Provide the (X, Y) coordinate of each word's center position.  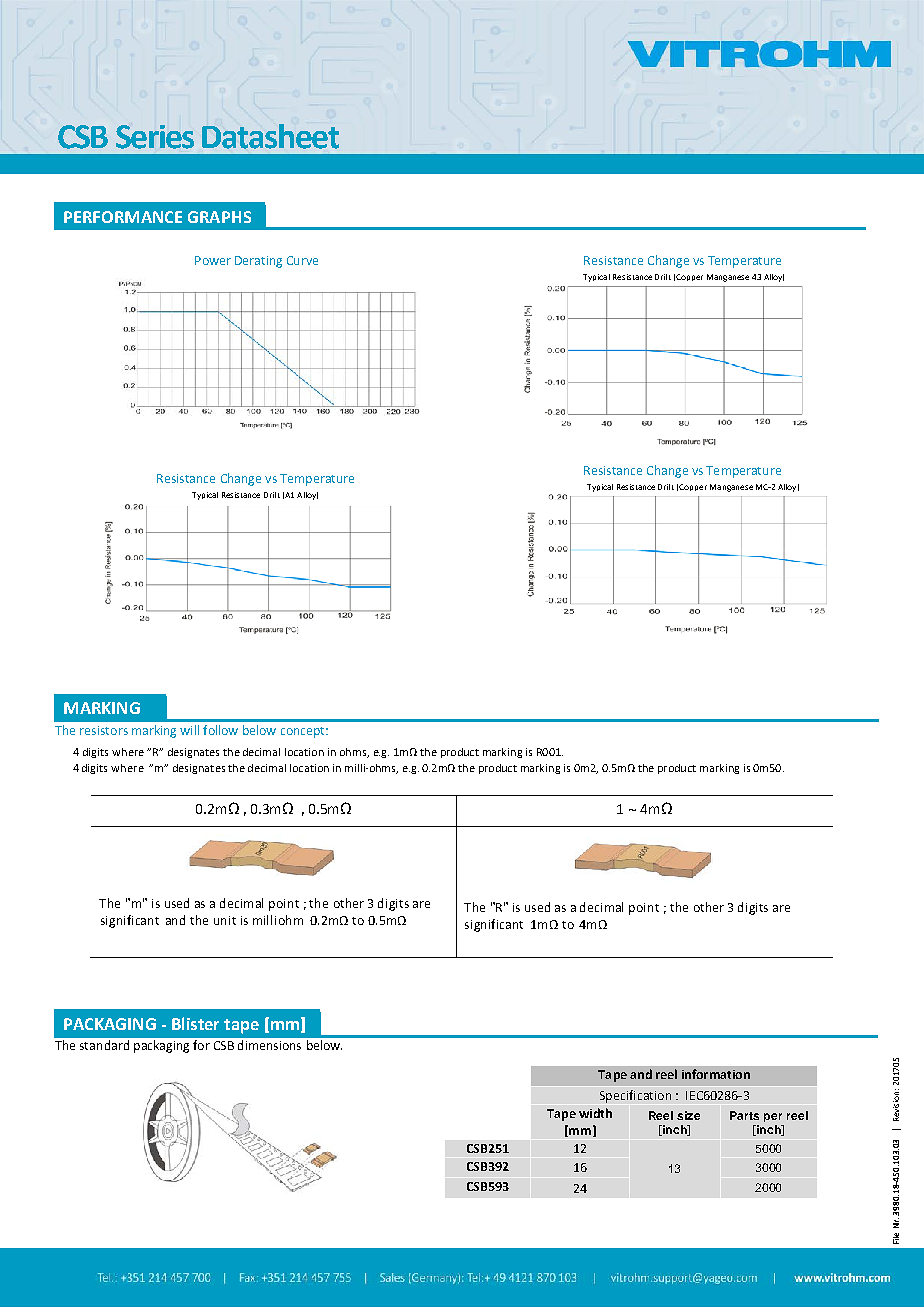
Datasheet (270, 136)
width (595, 1113)
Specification (635, 1096)
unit (225, 920)
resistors (104, 730)
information (716, 1074)
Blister (195, 1023)
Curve (302, 260)
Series (155, 137)
